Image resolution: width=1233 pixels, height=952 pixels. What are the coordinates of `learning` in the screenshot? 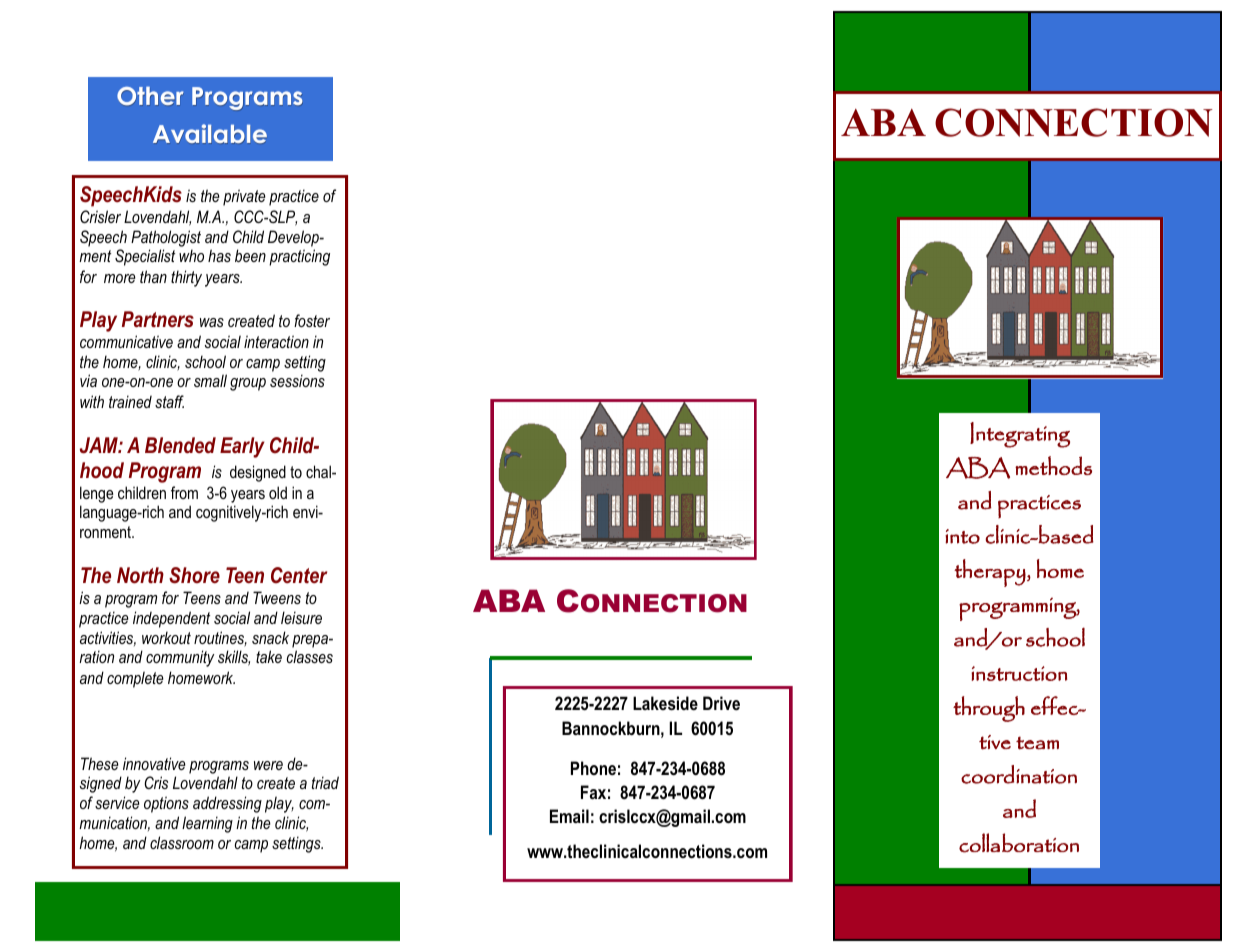 It's located at (207, 824).
